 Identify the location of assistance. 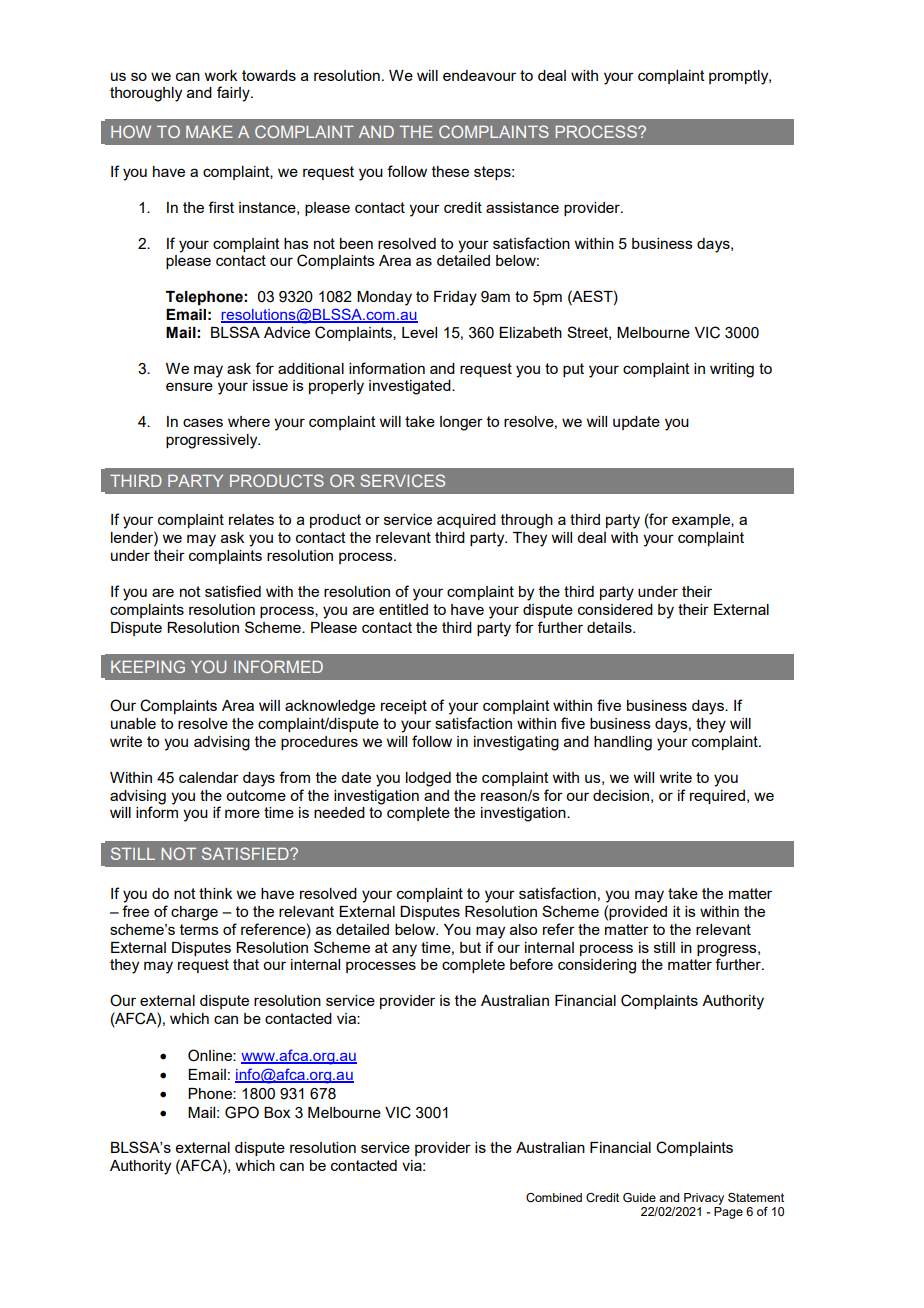
(522, 207).
